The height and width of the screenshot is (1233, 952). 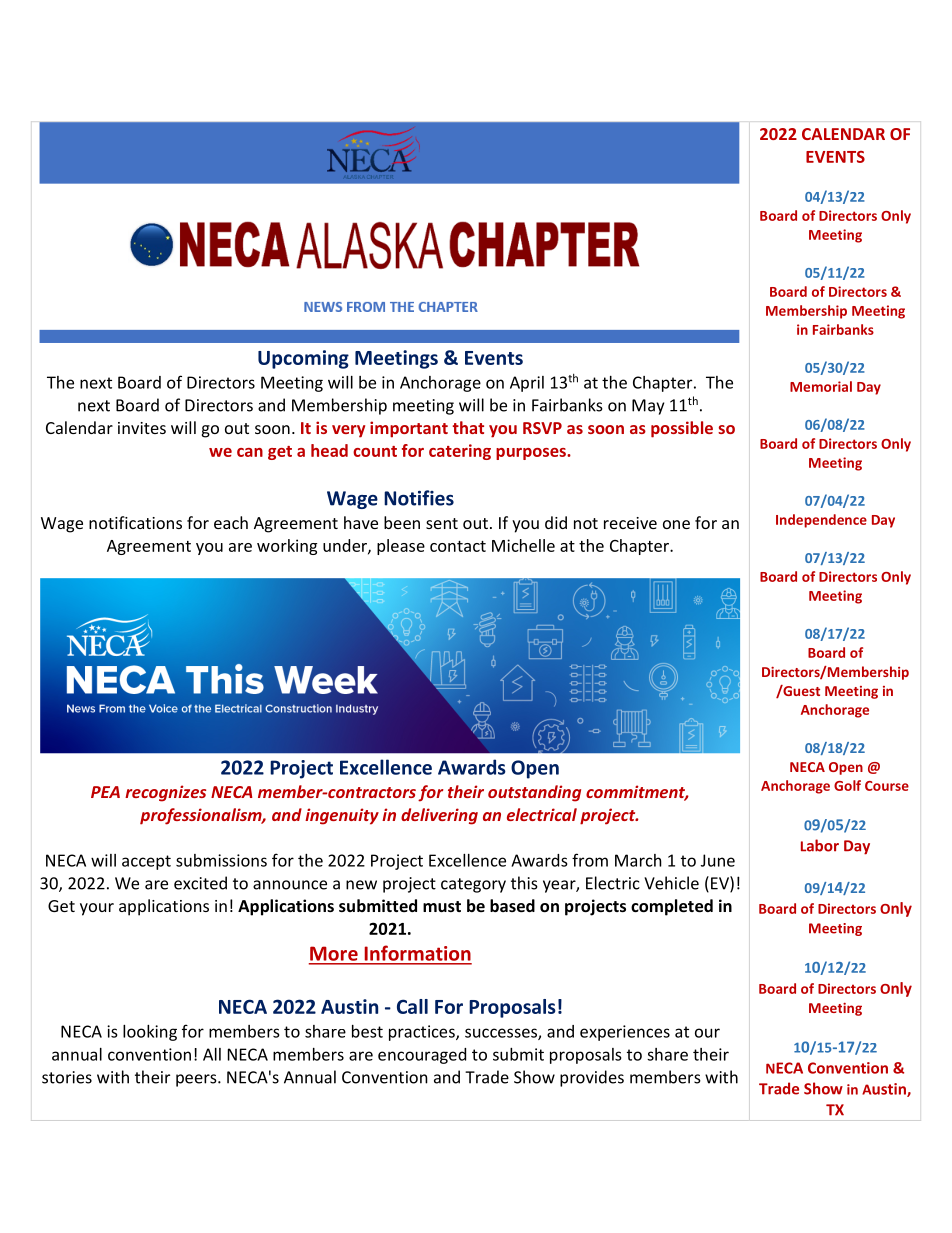 What do you see at coordinates (165, 793) in the screenshot?
I see `recognizes` at bounding box center [165, 793].
